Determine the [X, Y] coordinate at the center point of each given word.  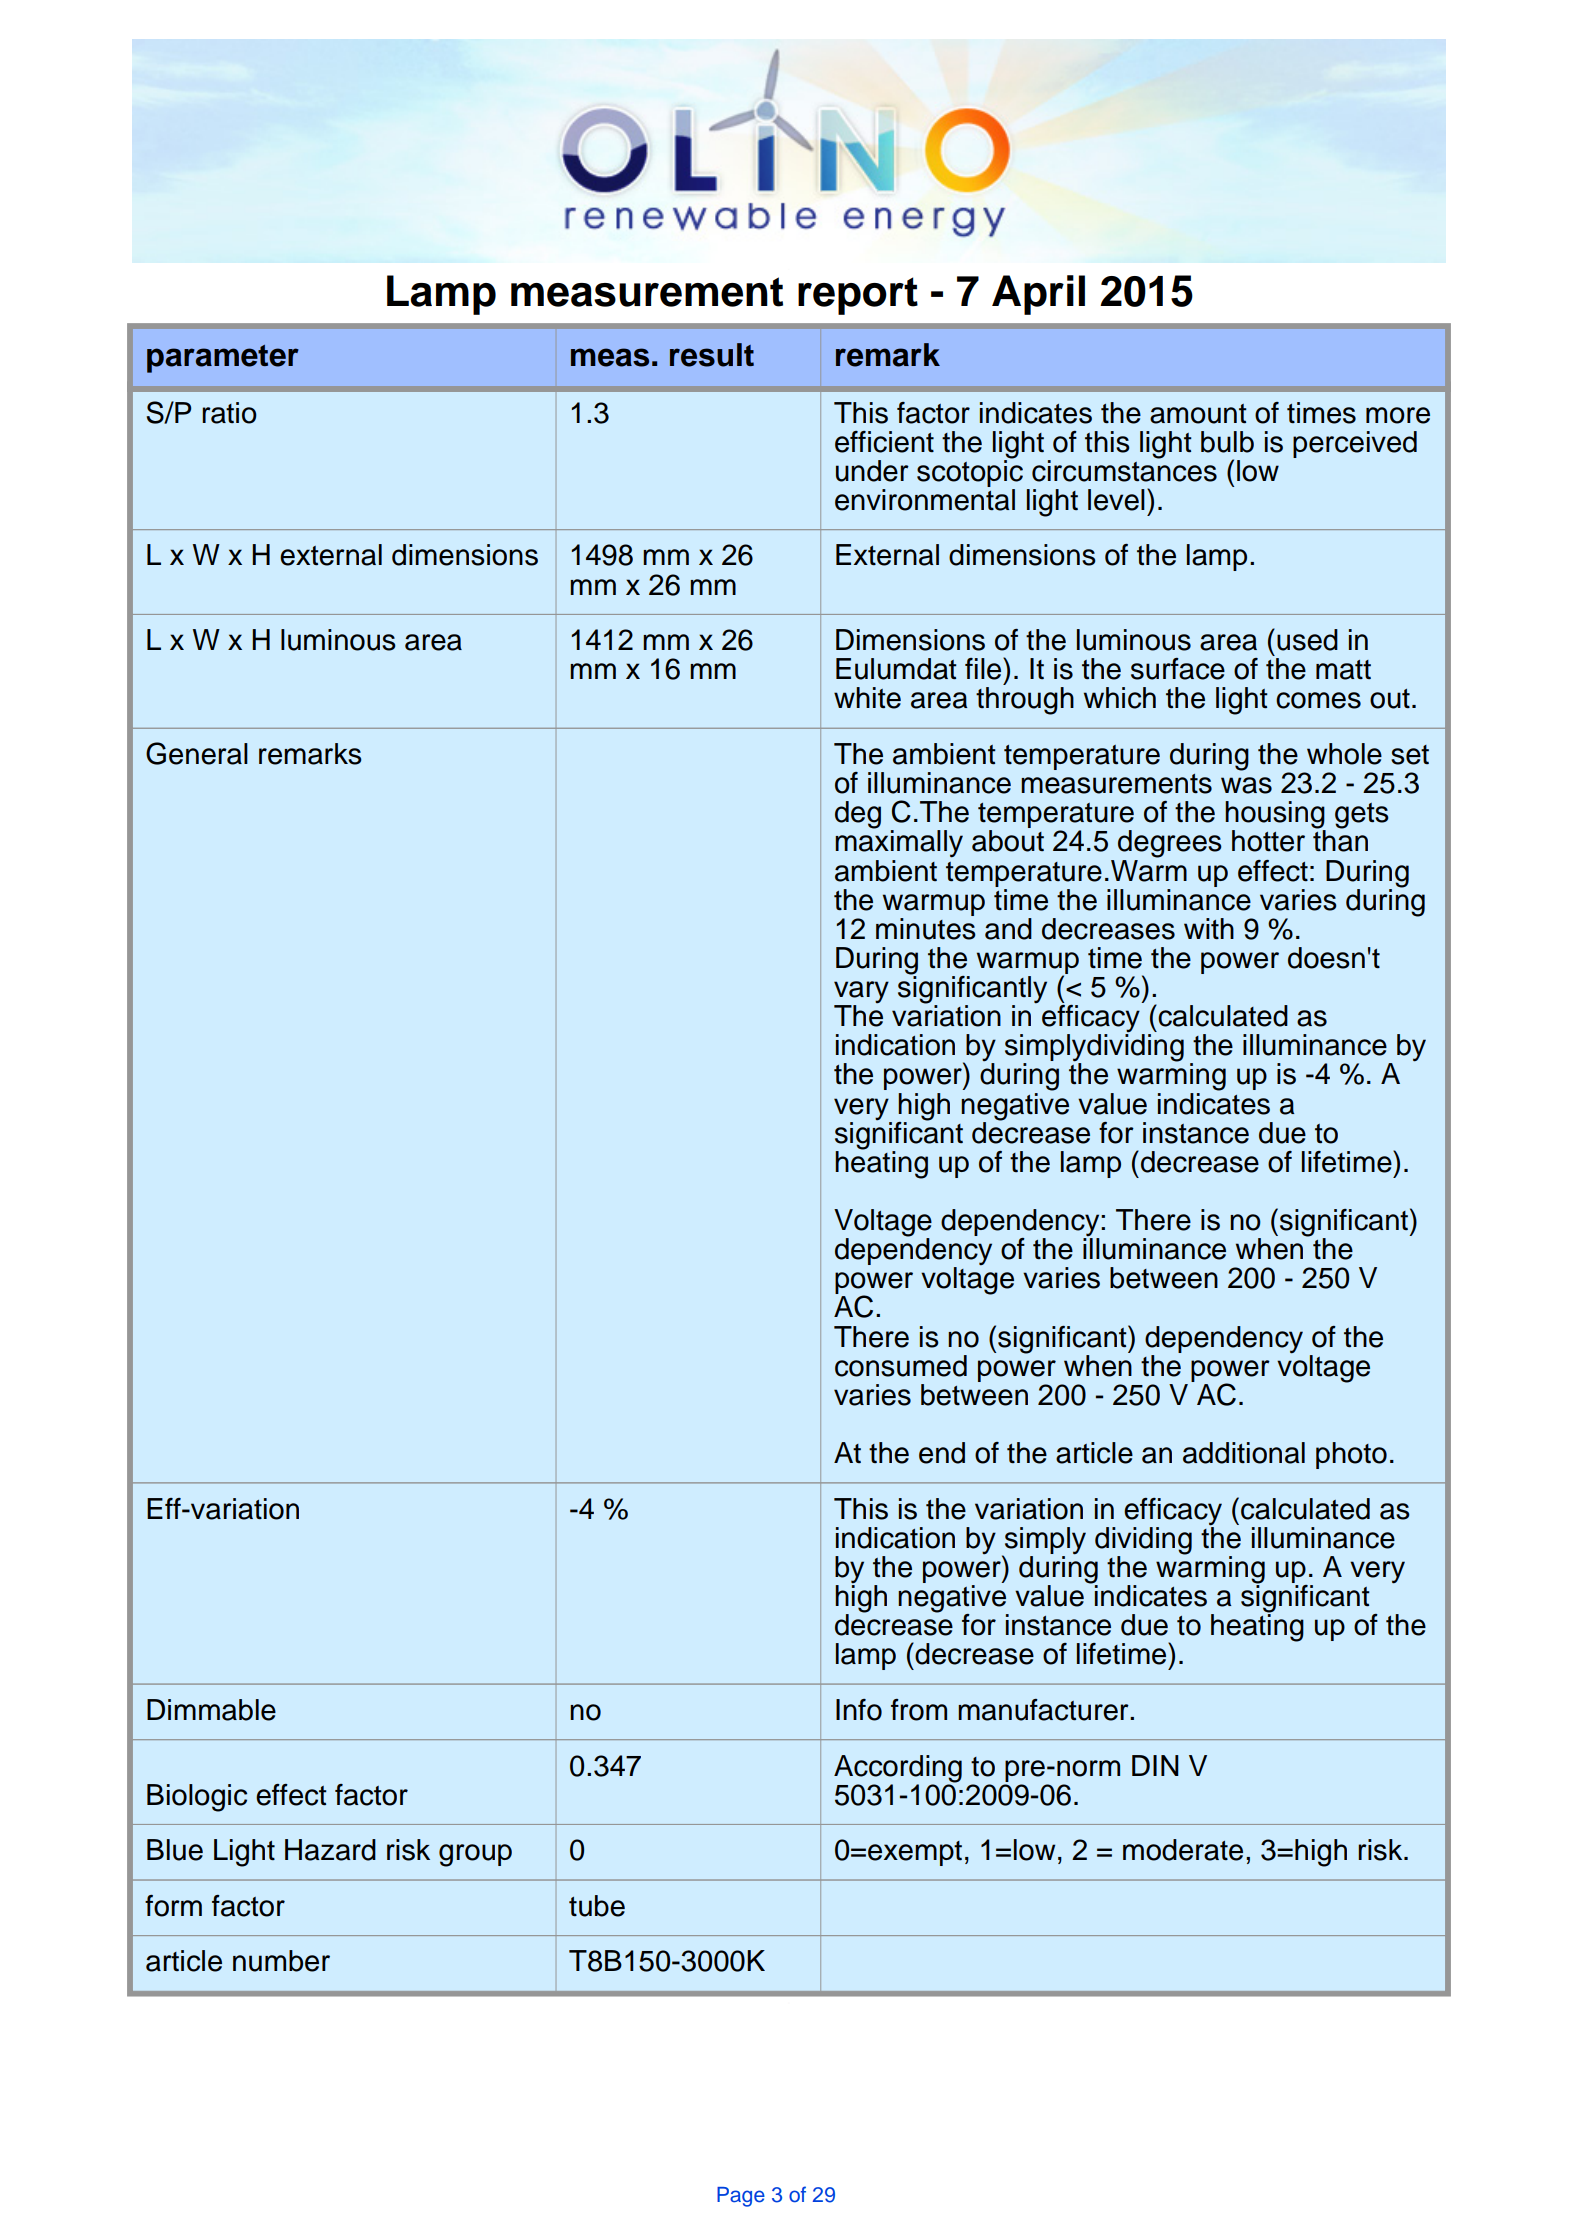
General [197, 753]
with [1209, 928]
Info [859, 1710]
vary [861, 993]
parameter [223, 359]
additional [1244, 1453]
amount [1198, 414]
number [281, 1961]
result [712, 355]
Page [741, 2197]
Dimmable [211, 1710]
